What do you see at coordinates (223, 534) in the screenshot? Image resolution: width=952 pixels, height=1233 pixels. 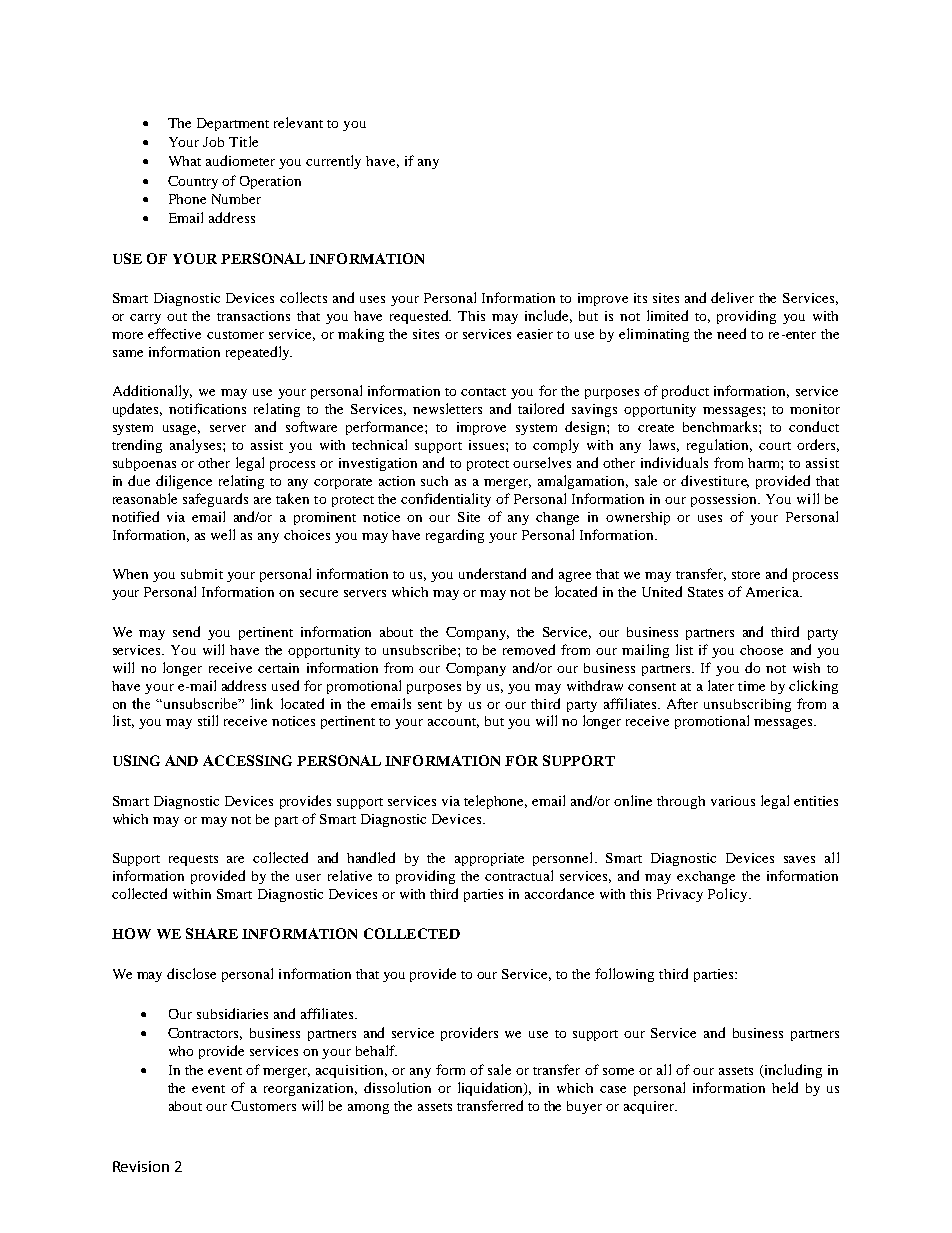 I see `well` at bounding box center [223, 534].
